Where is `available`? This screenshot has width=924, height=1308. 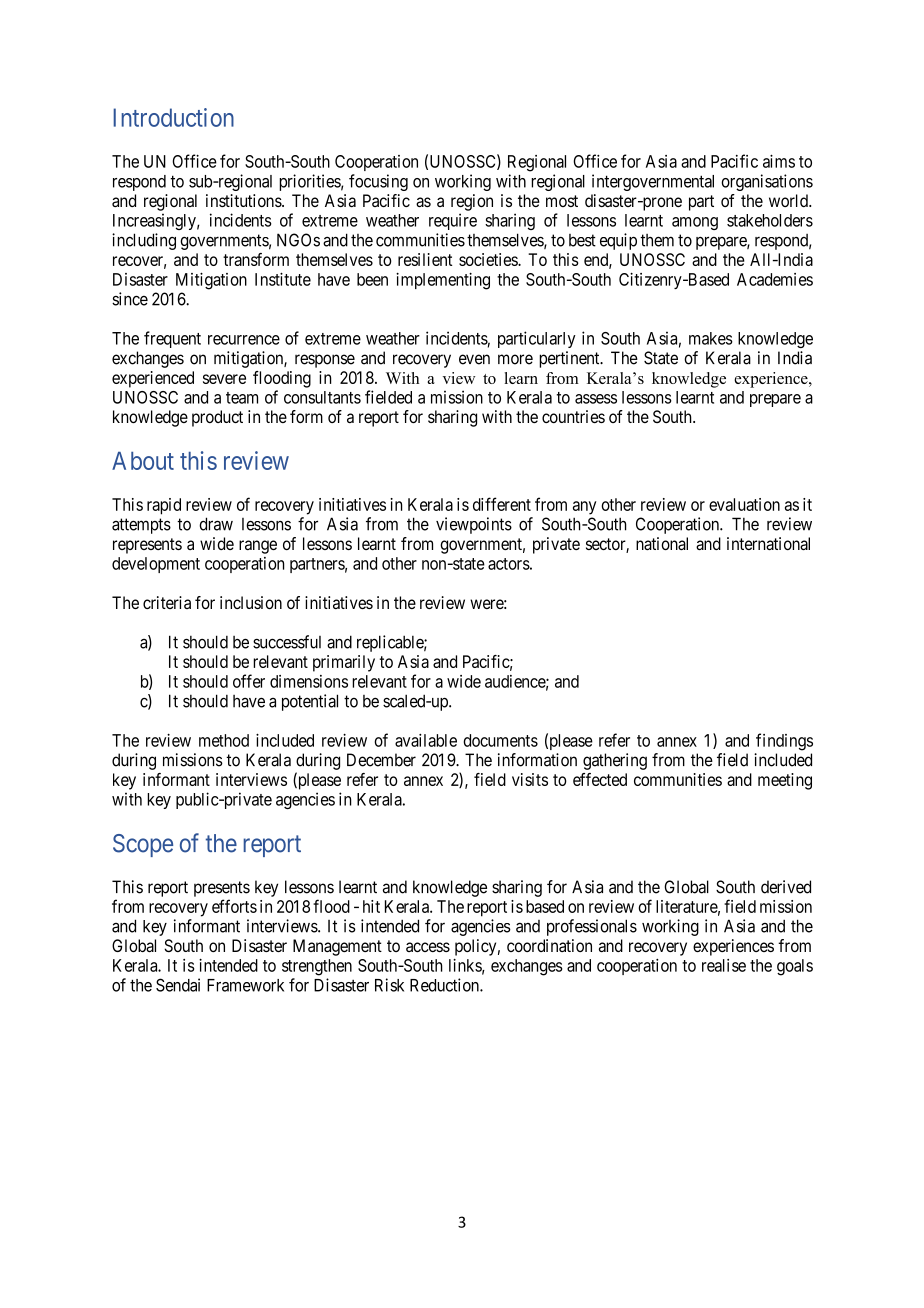
available is located at coordinates (426, 740).
